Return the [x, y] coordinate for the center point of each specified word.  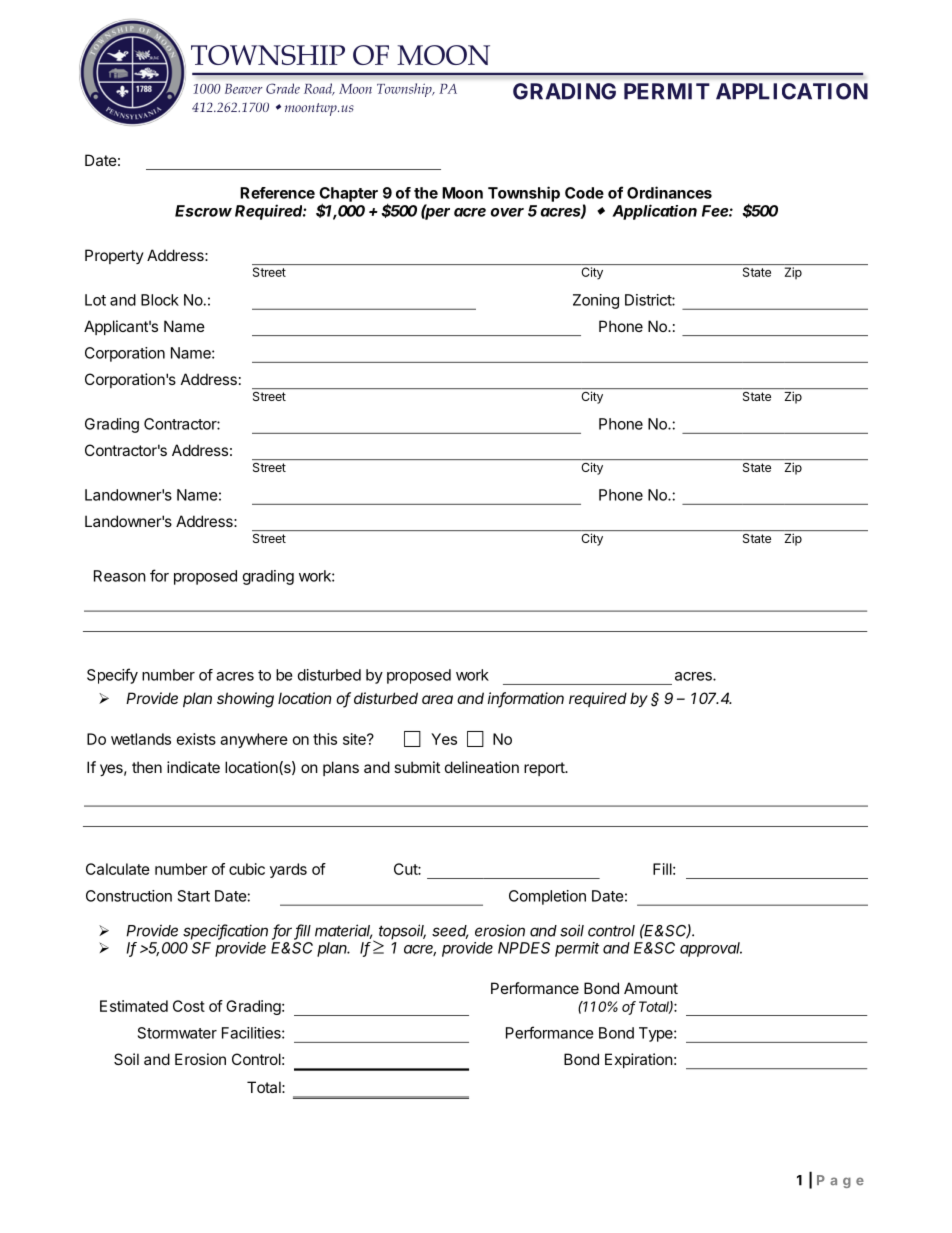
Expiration [639, 1060]
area [437, 699]
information [526, 699]
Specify [112, 676]
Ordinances [669, 192]
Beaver [243, 89]
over [507, 212]
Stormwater [177, 1033]
